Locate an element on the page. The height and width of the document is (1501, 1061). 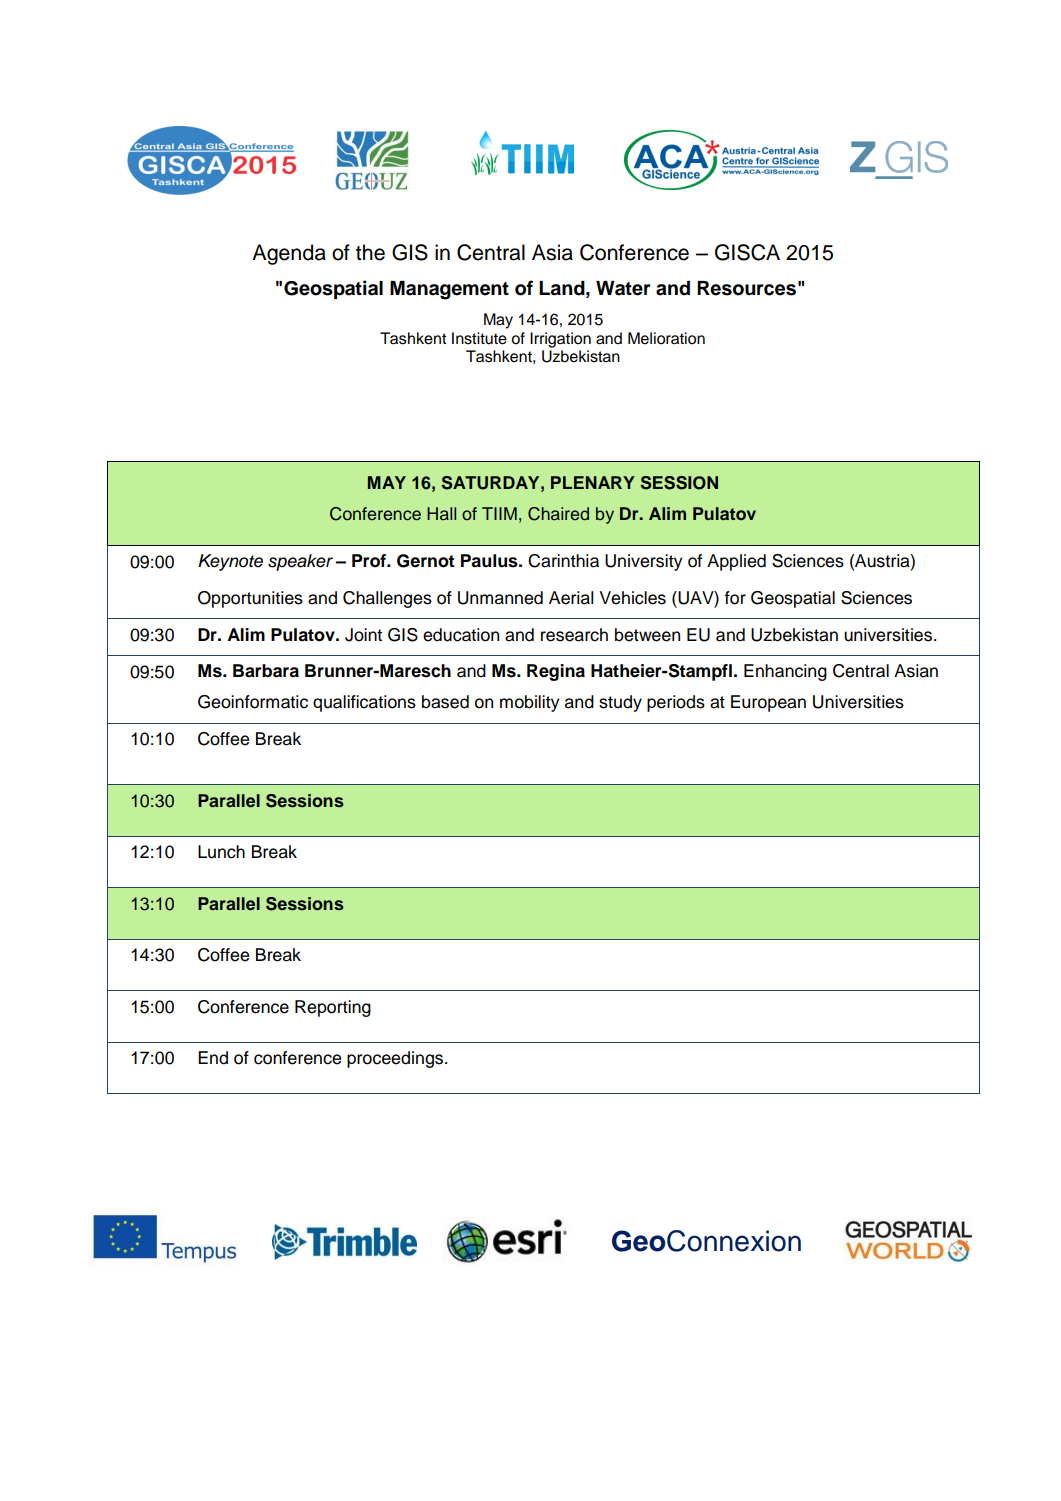
proceedings is located at coordinates (396, 1059).
